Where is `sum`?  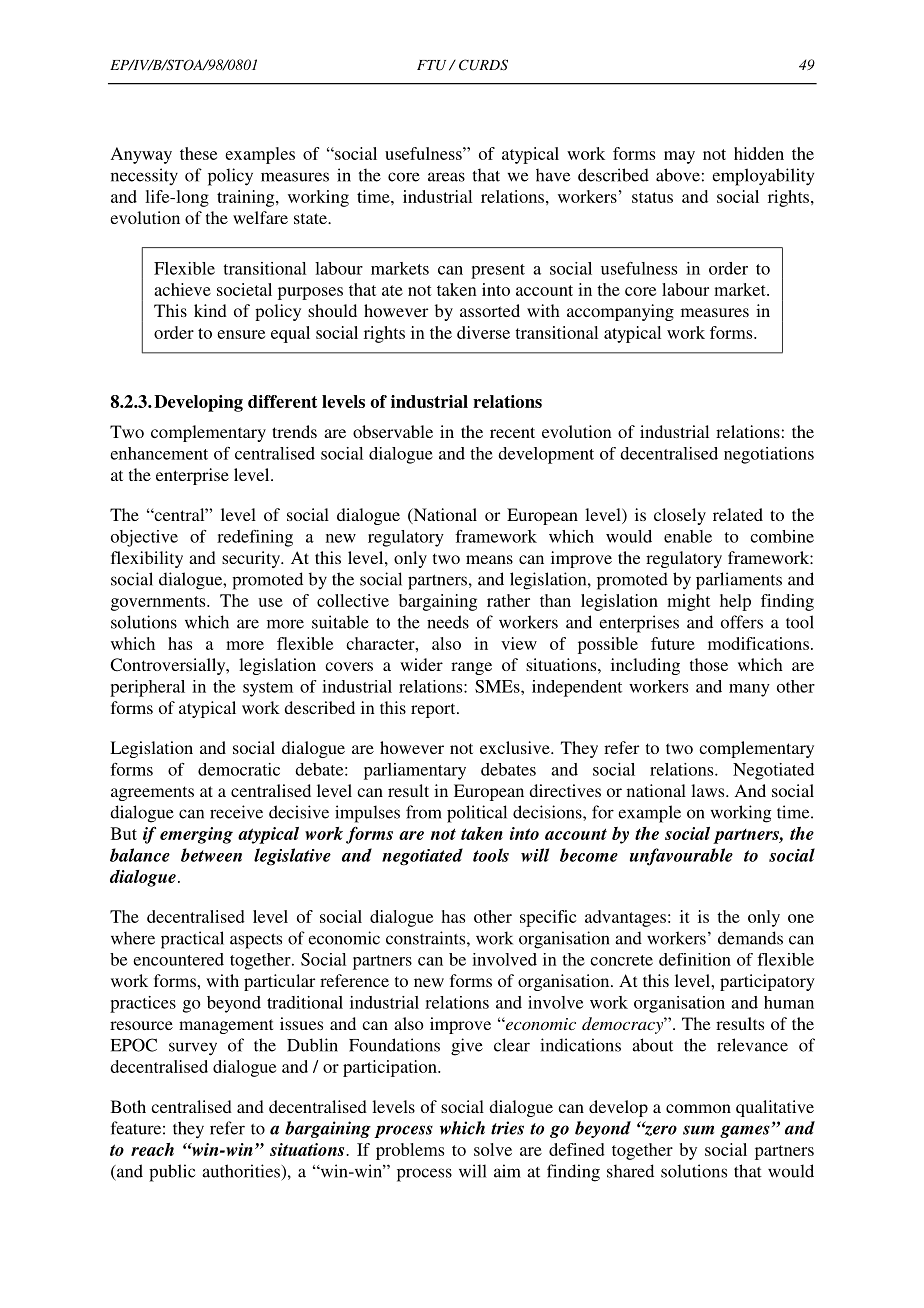 sum is located at coordinates (698, 1130).
